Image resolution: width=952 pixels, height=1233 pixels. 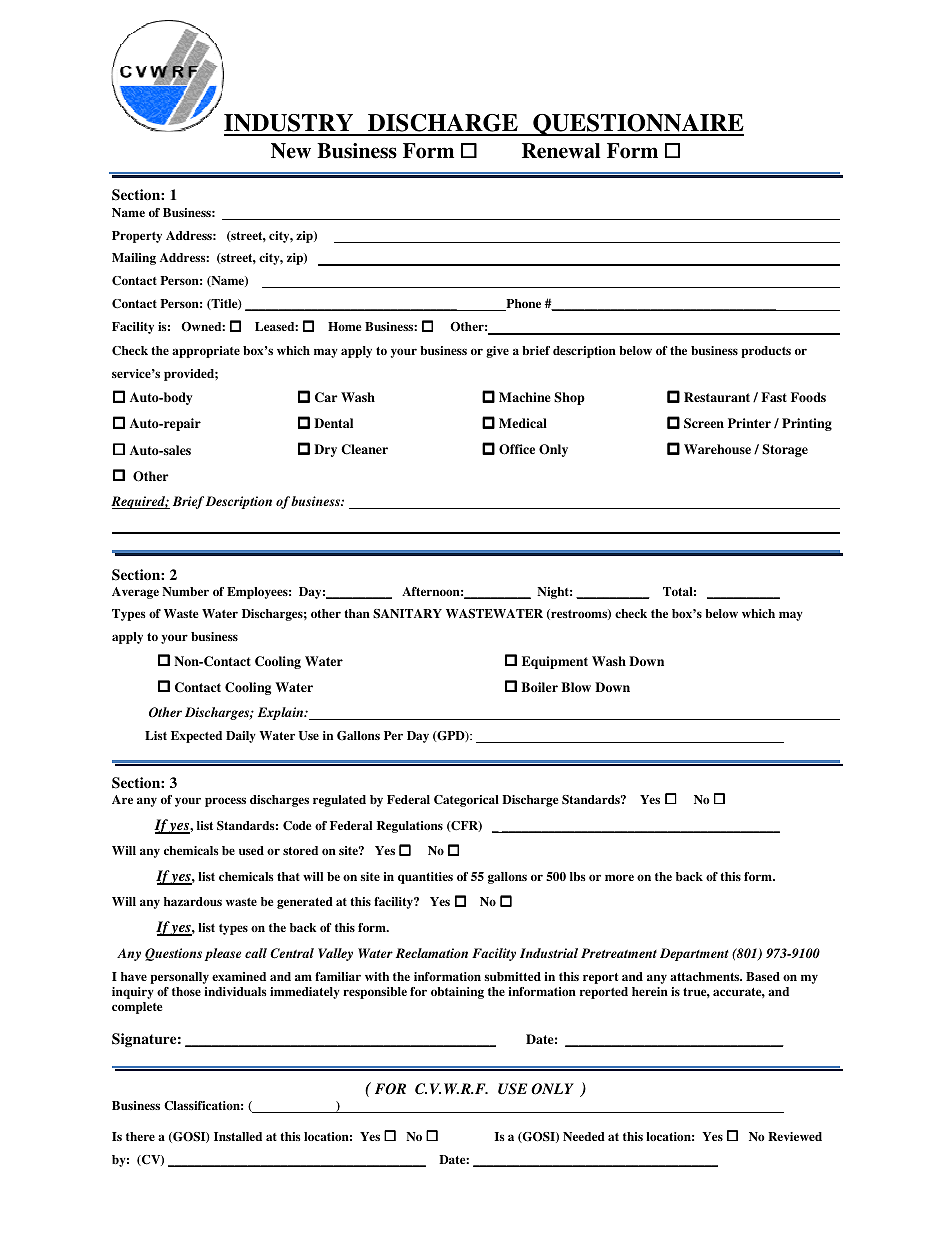 I want to click on Fast, so click(x=774, y=397).
